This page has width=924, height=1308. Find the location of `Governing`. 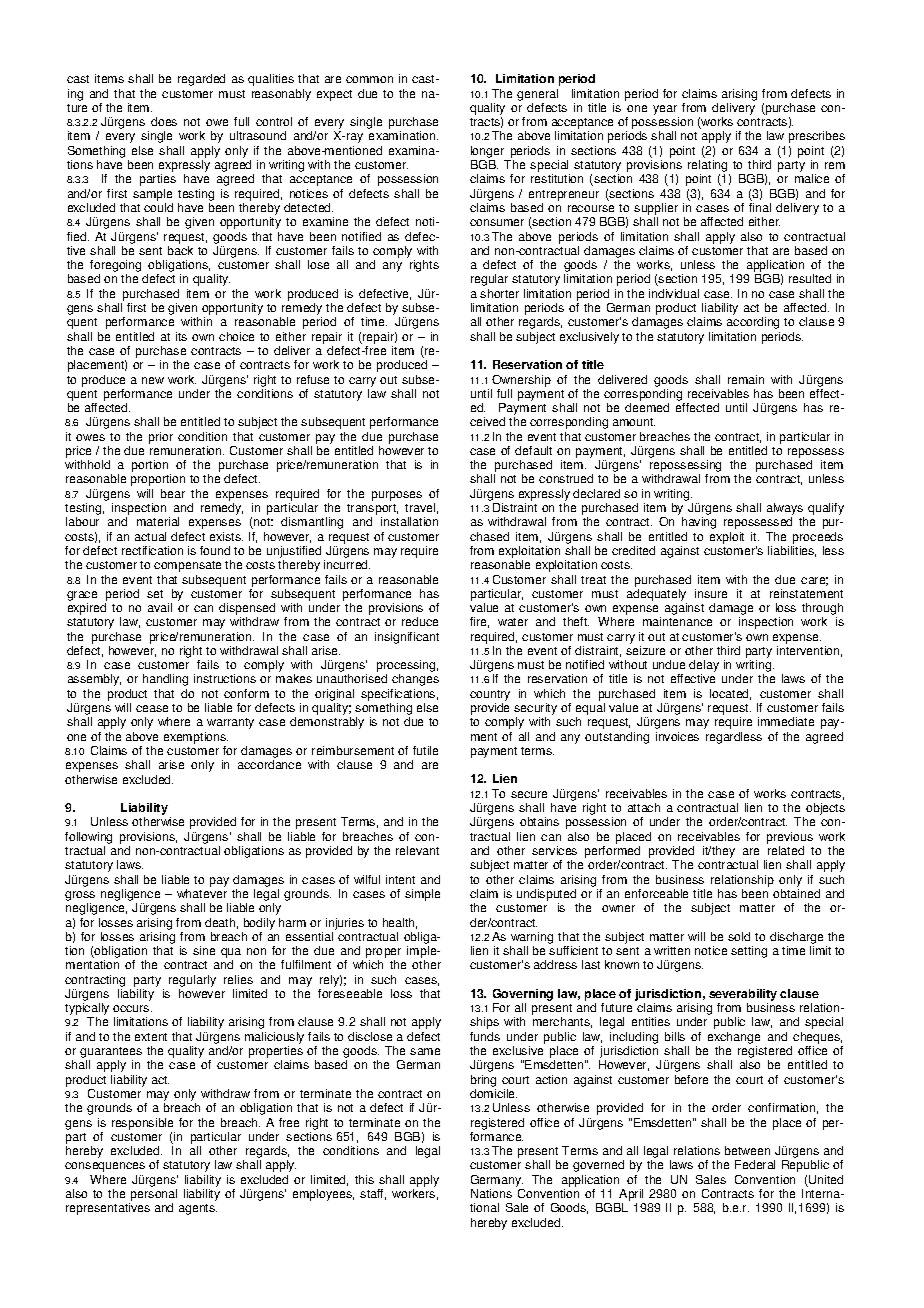

Governing is located at coordinates (523, 995).
